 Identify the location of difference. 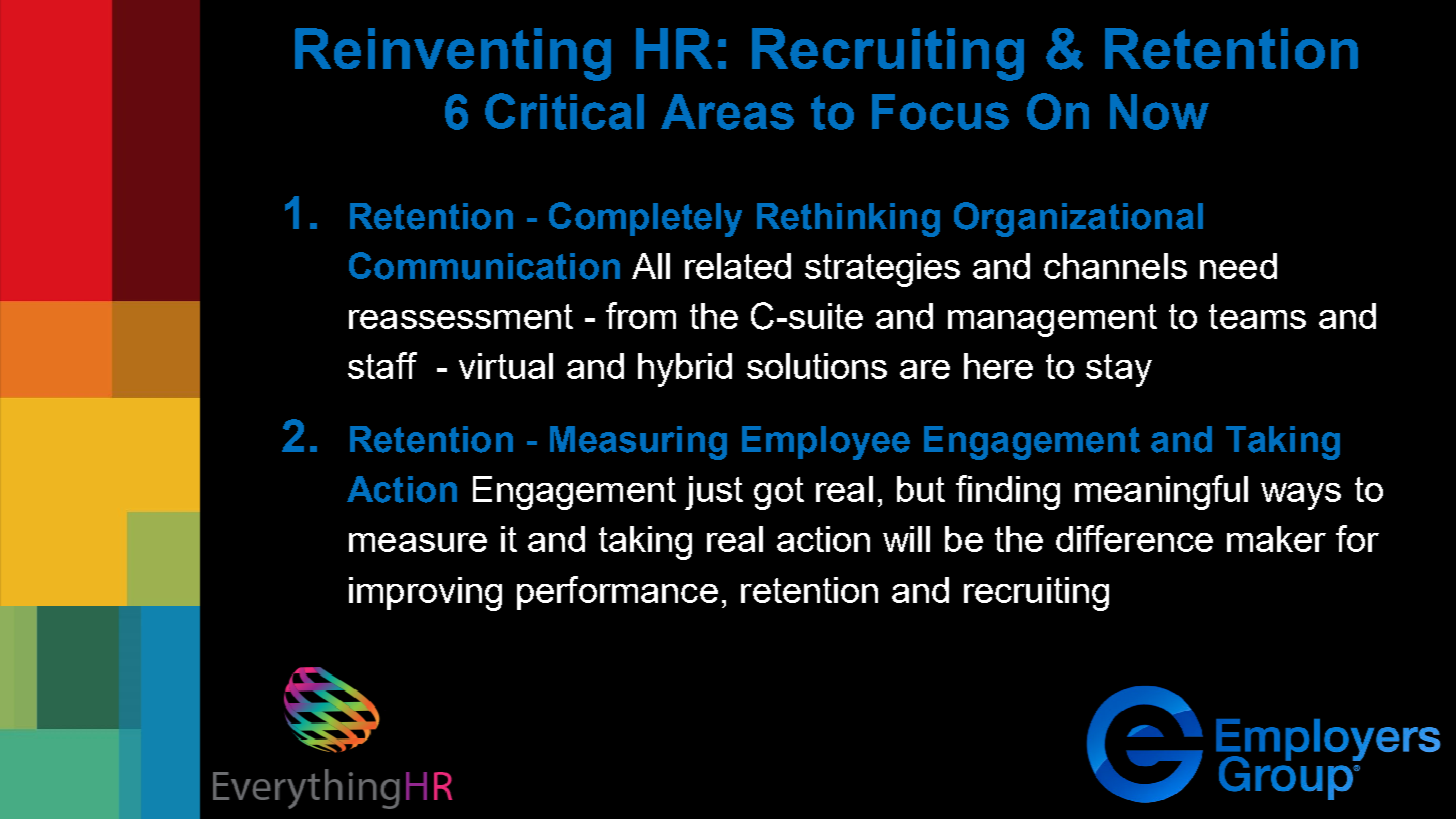
(1134, 538).
